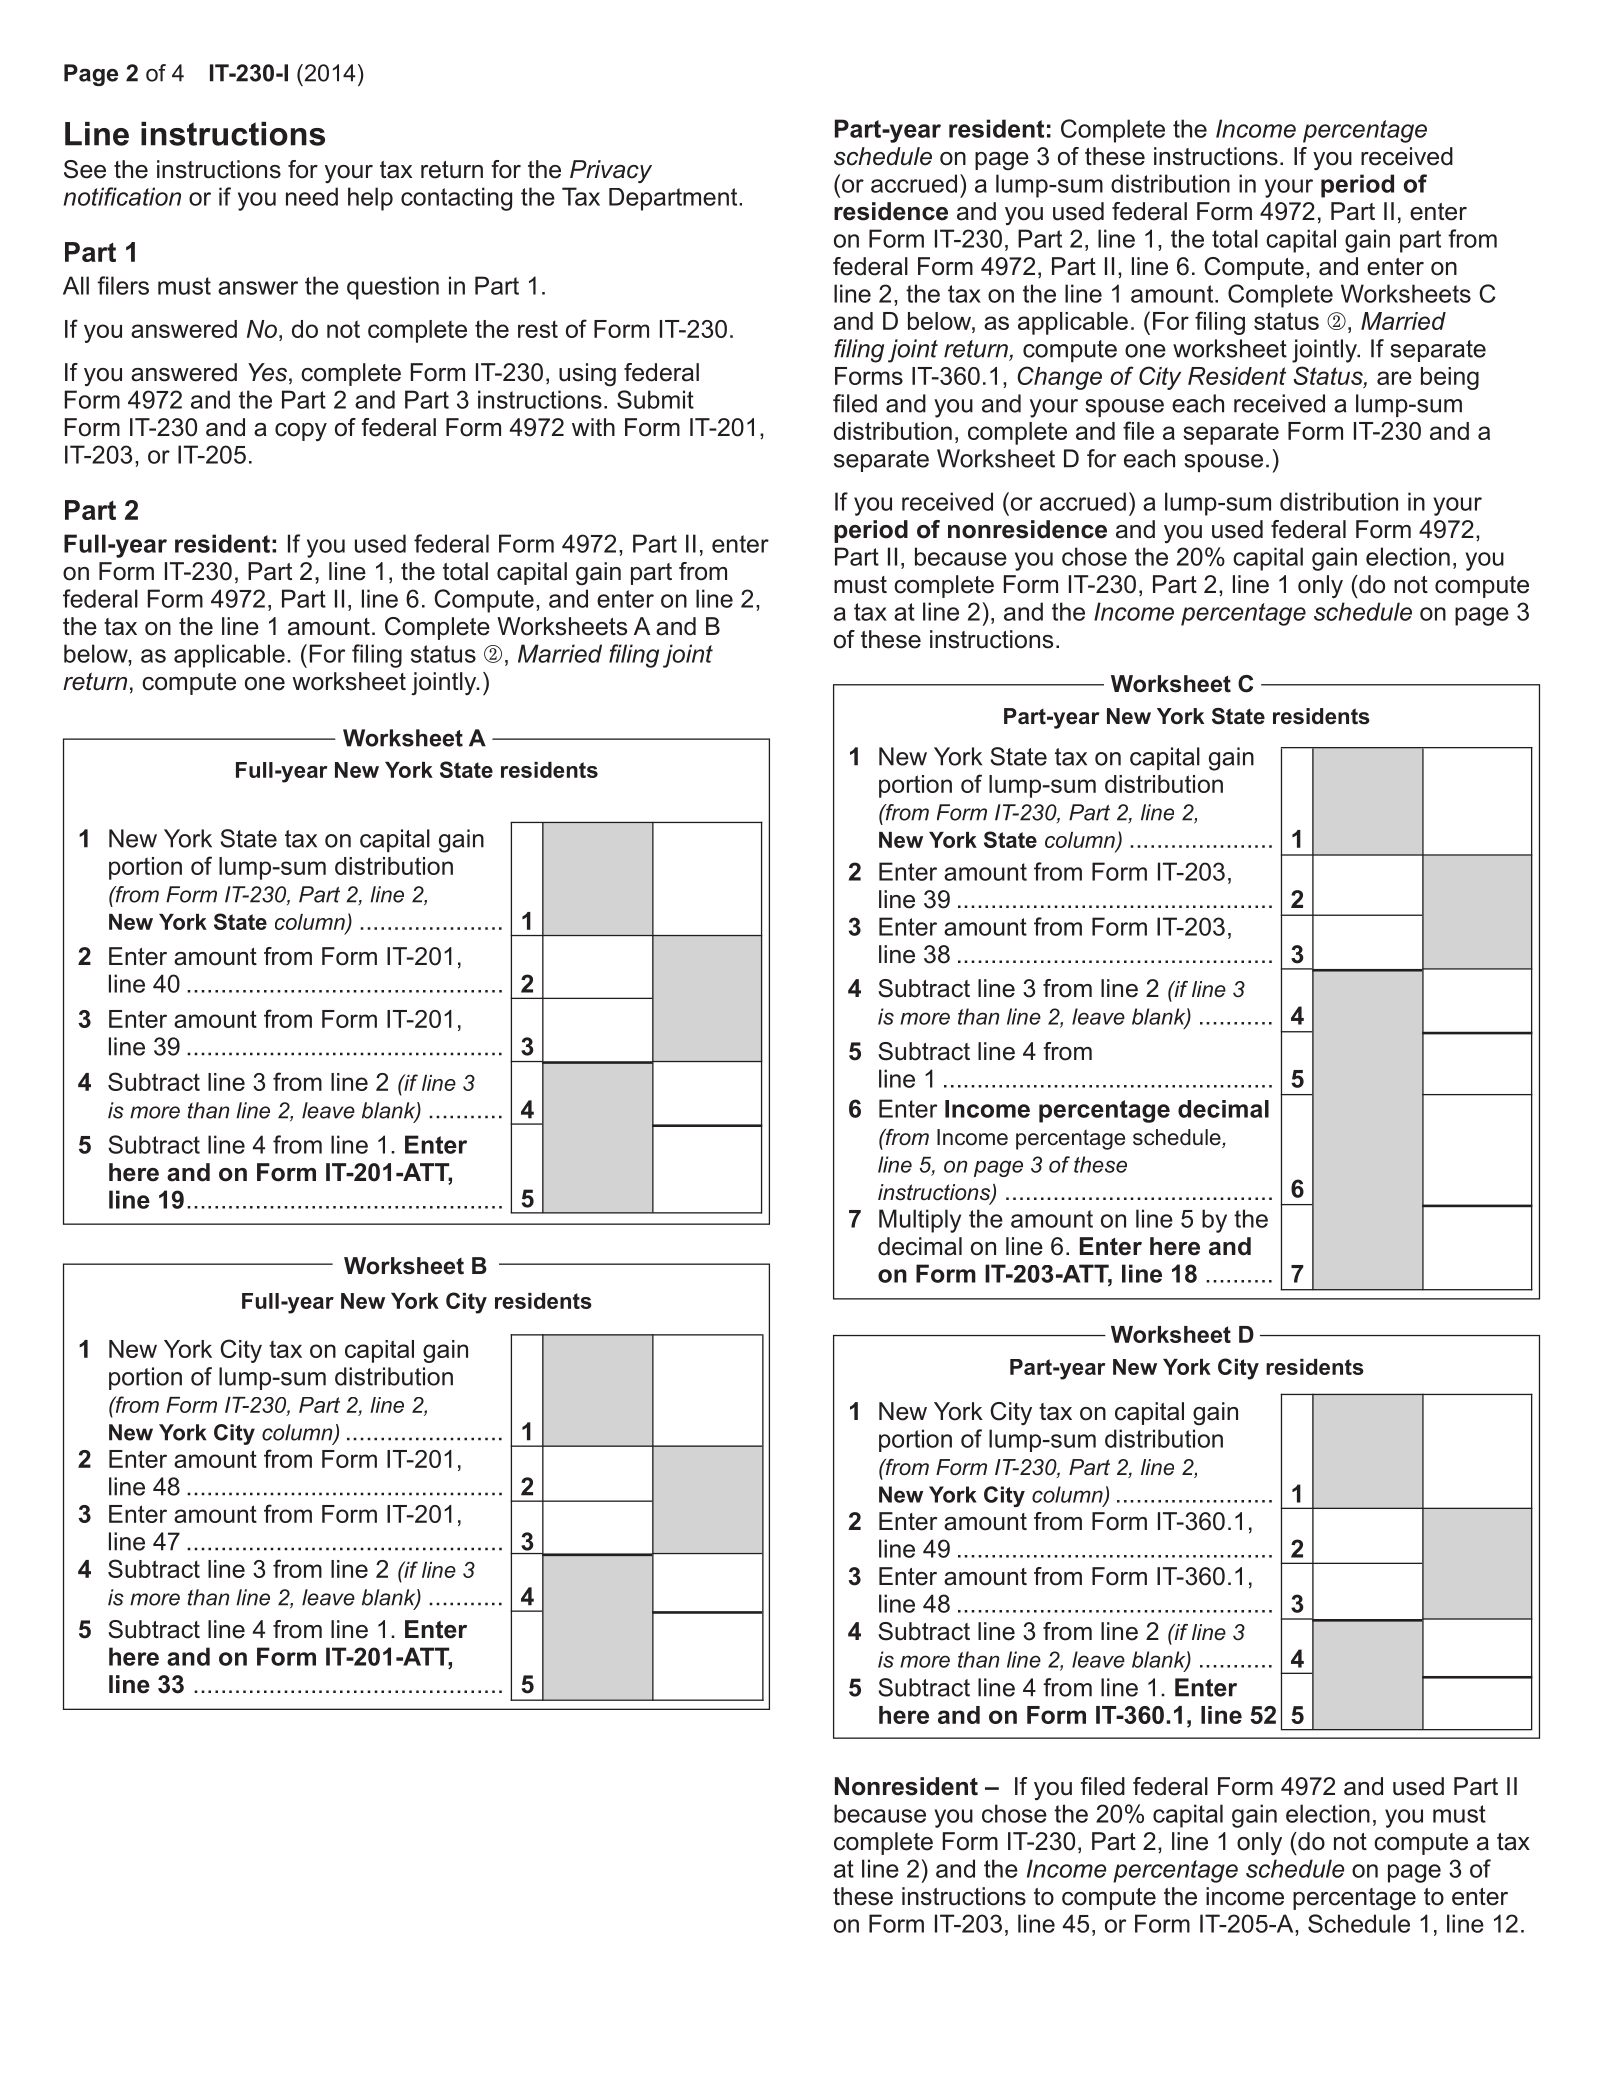  I want to click on need, so click(312, 196).
